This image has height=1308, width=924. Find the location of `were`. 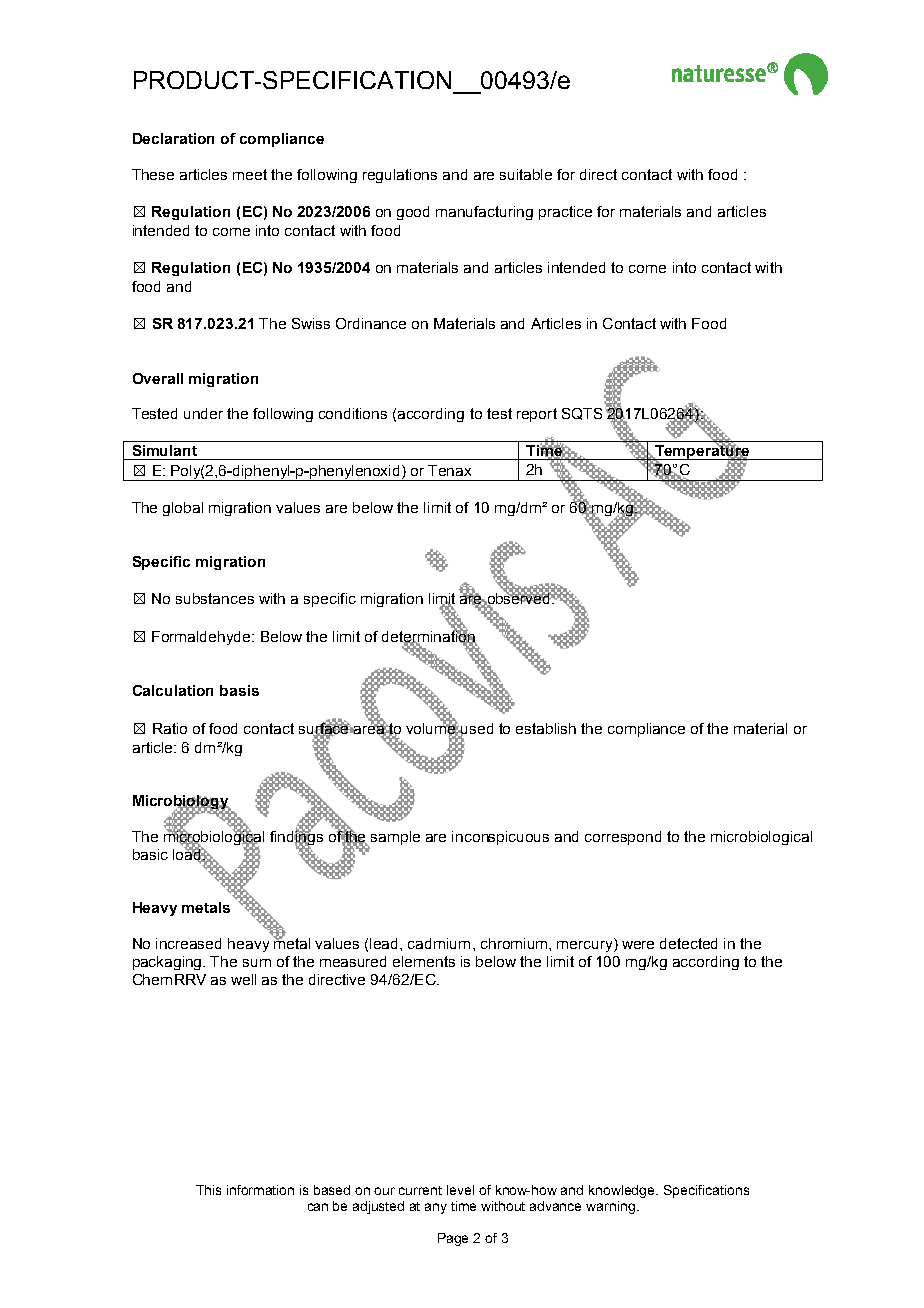

were is located at coordinates (638, 945).
